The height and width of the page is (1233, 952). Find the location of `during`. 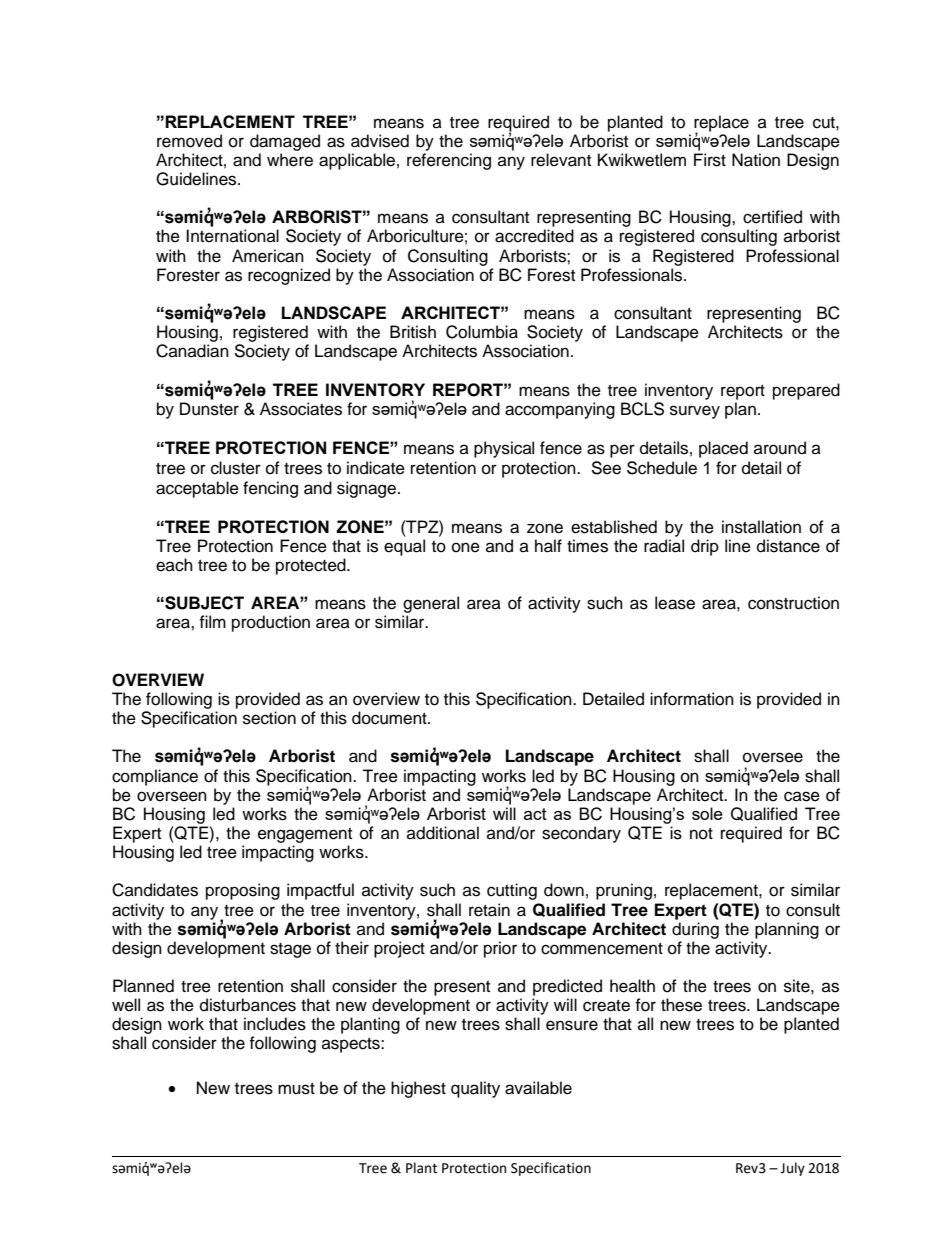

during is located at coordinates (695, 930).
